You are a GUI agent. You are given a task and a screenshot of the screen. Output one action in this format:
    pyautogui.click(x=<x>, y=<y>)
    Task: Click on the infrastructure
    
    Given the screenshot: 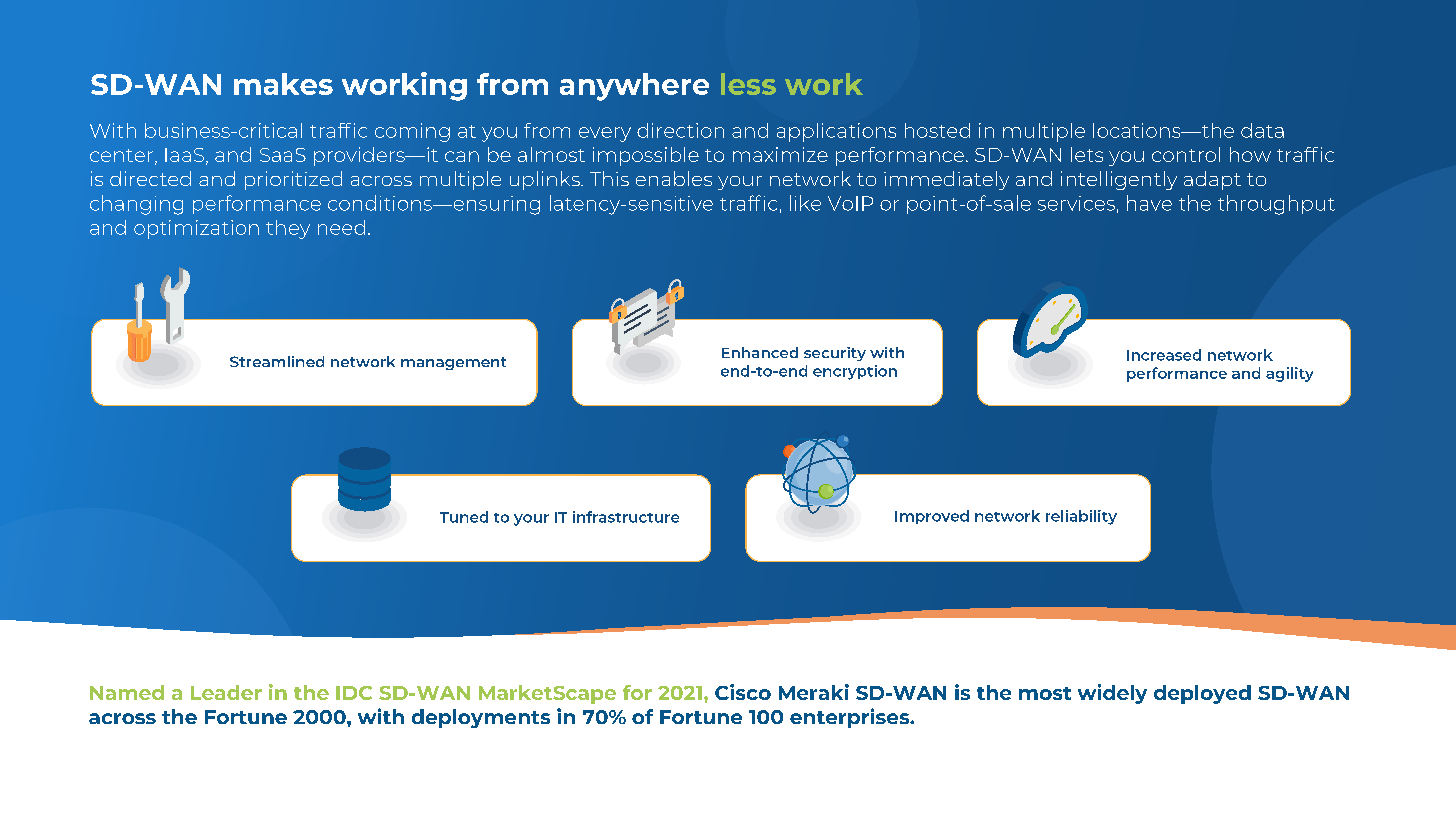 What is the action you would take?
    pyautogui.click(x=626, y=517)
